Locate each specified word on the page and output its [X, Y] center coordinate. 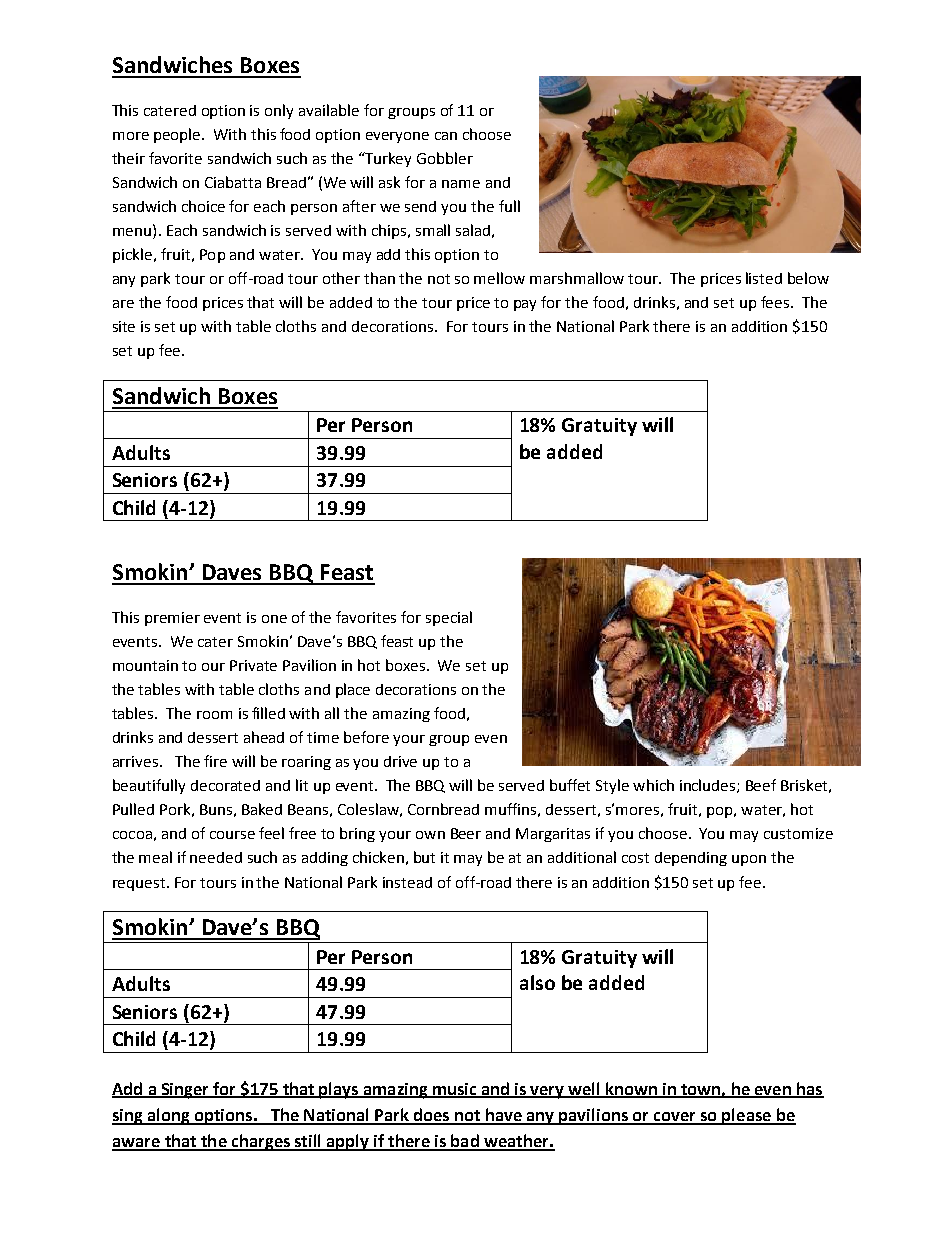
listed [764, 278]
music [455, 1090]
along [168, 1116]
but [424, 857]
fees [775, 302]
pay [525, 305]
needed [216, 857]
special [449, 618]
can [446, 136]
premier [172, 619]
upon [749, 860]
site [124, 326]
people [178, 135]
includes [709, 786]
